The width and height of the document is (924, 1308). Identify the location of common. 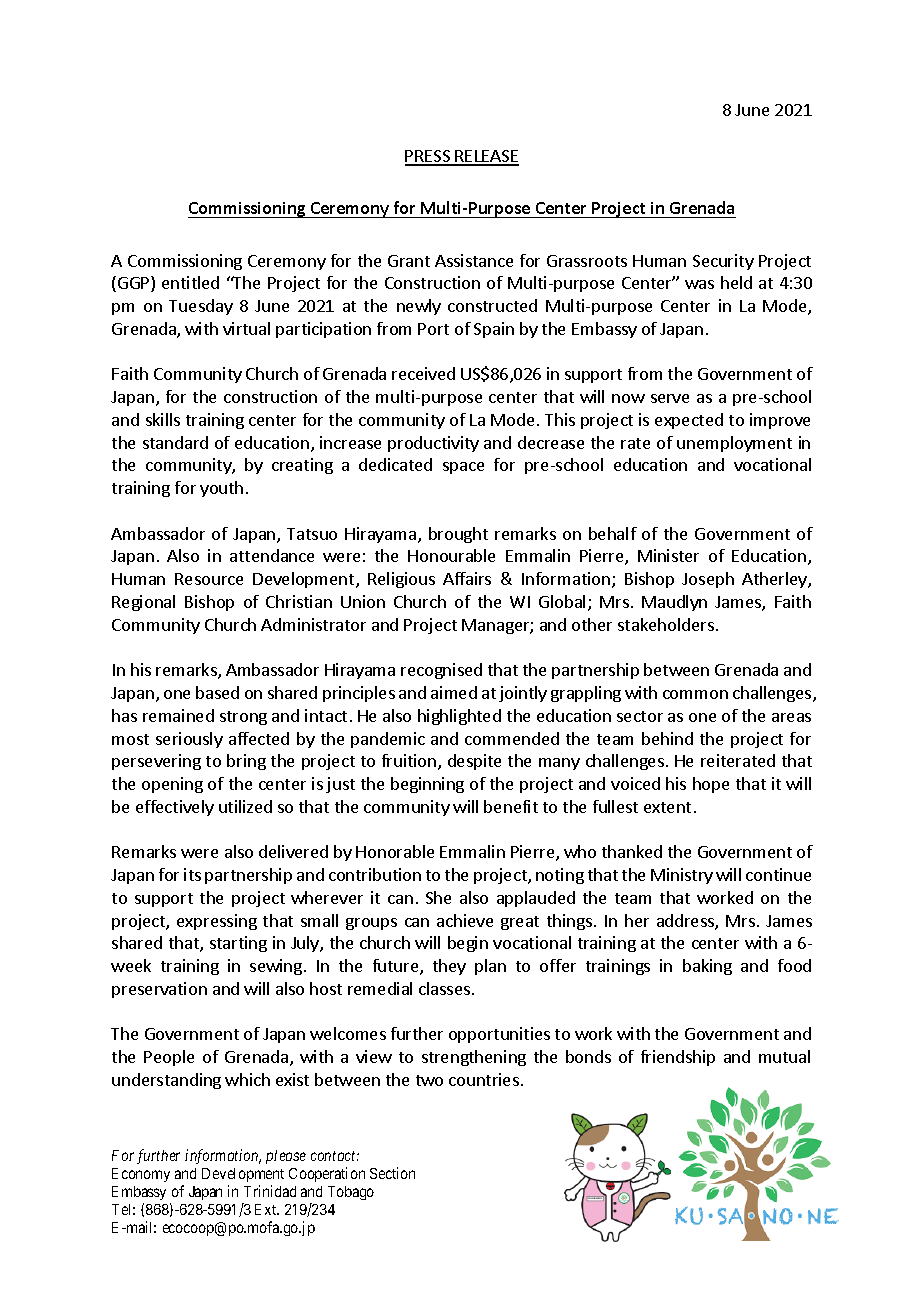
(695, 694).
